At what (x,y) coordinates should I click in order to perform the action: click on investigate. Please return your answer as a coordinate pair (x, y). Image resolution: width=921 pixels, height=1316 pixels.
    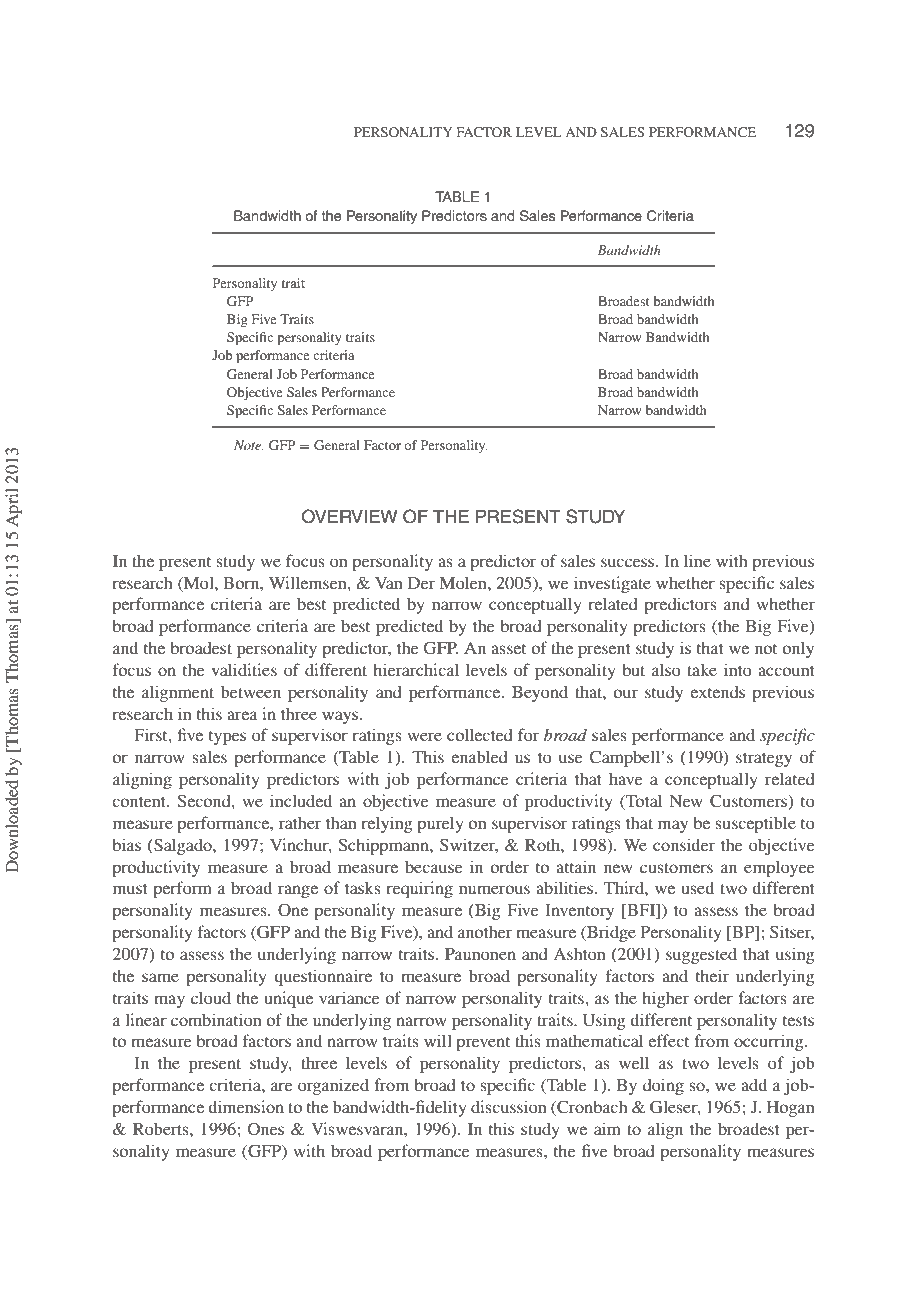
    Looking at the image, I should click on (612, 584).
